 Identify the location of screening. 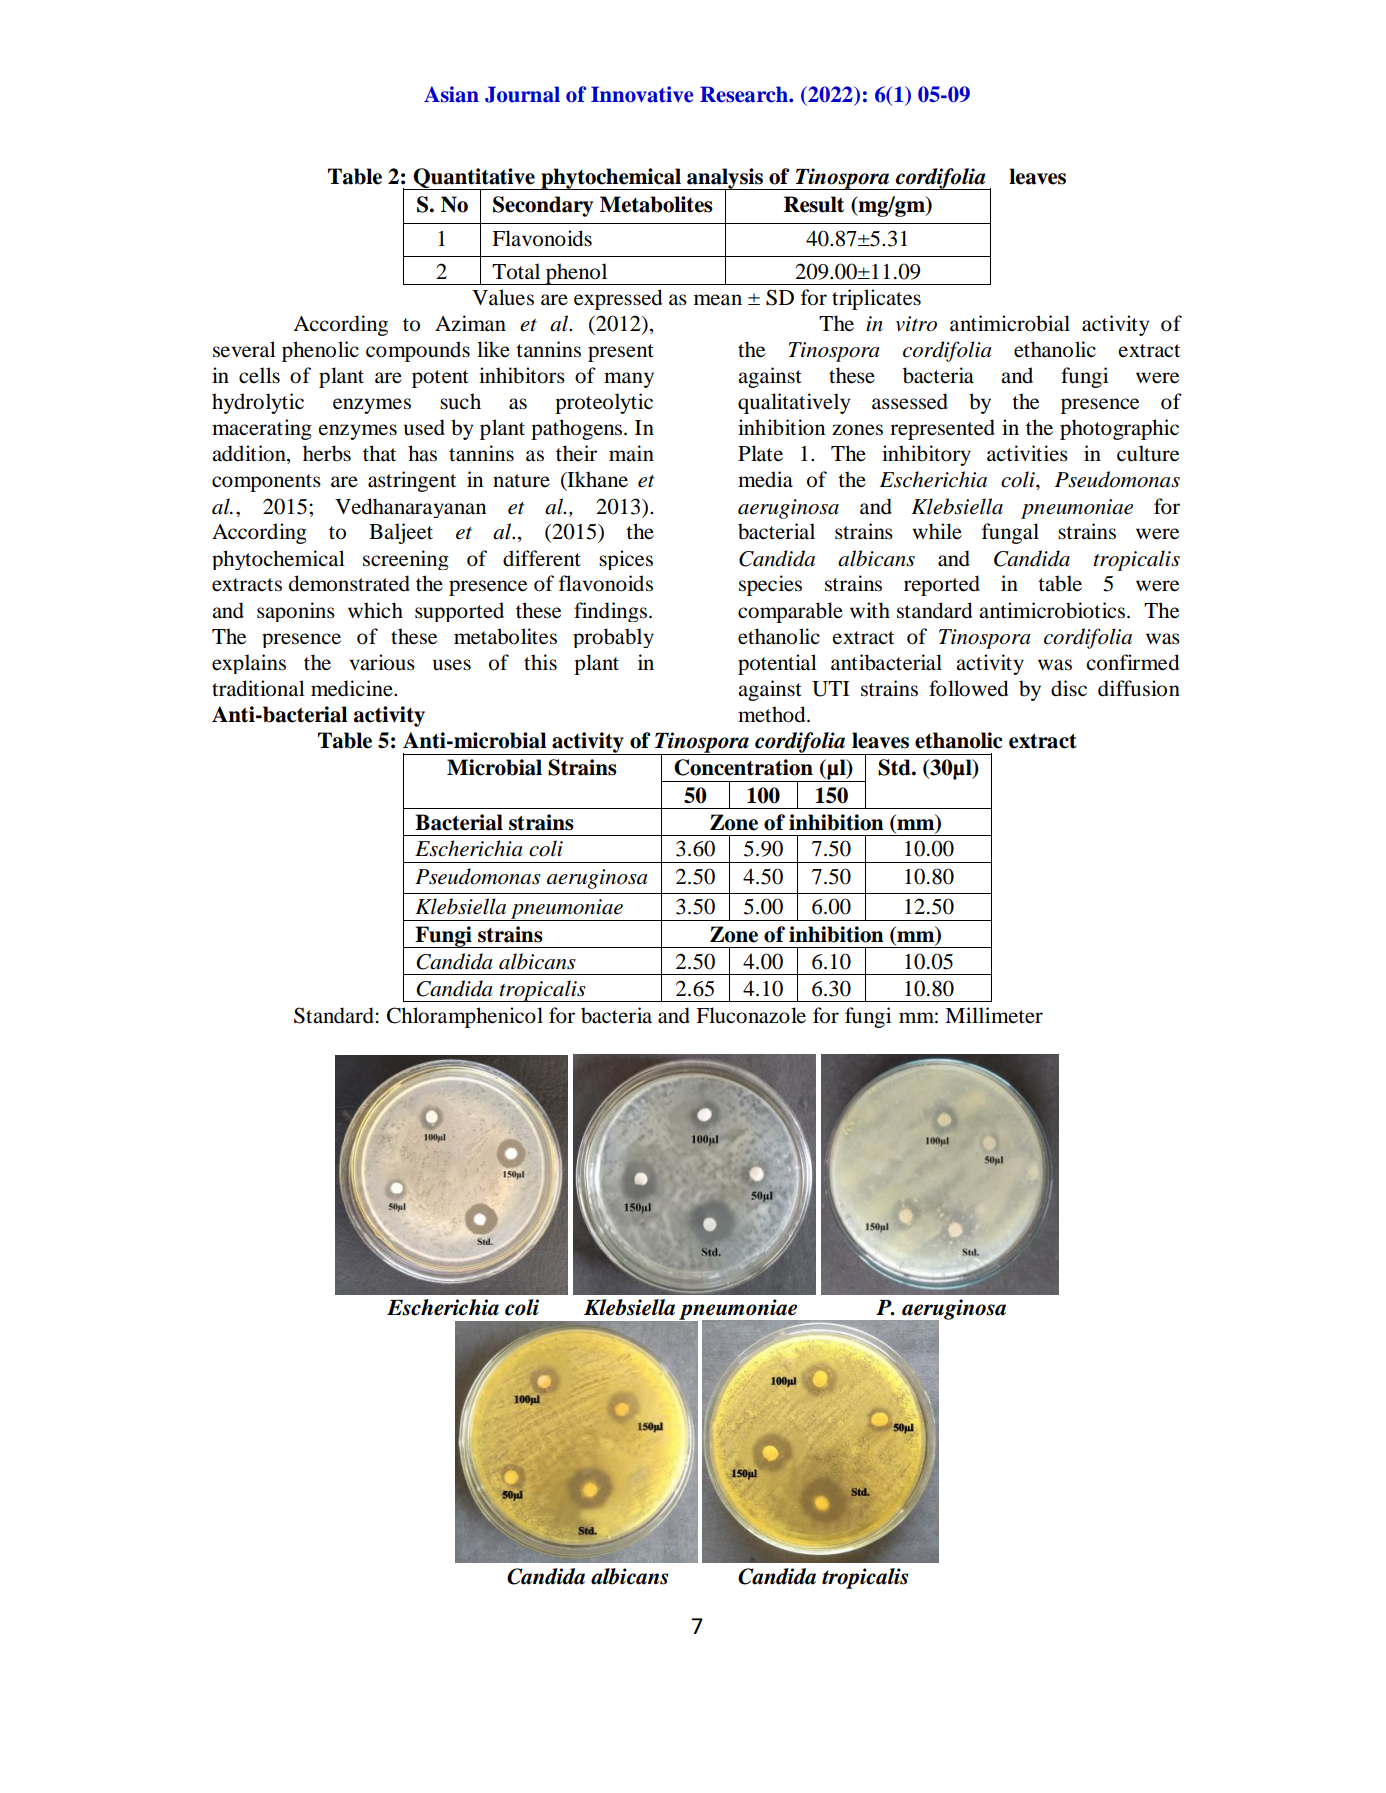
(406, 560).
